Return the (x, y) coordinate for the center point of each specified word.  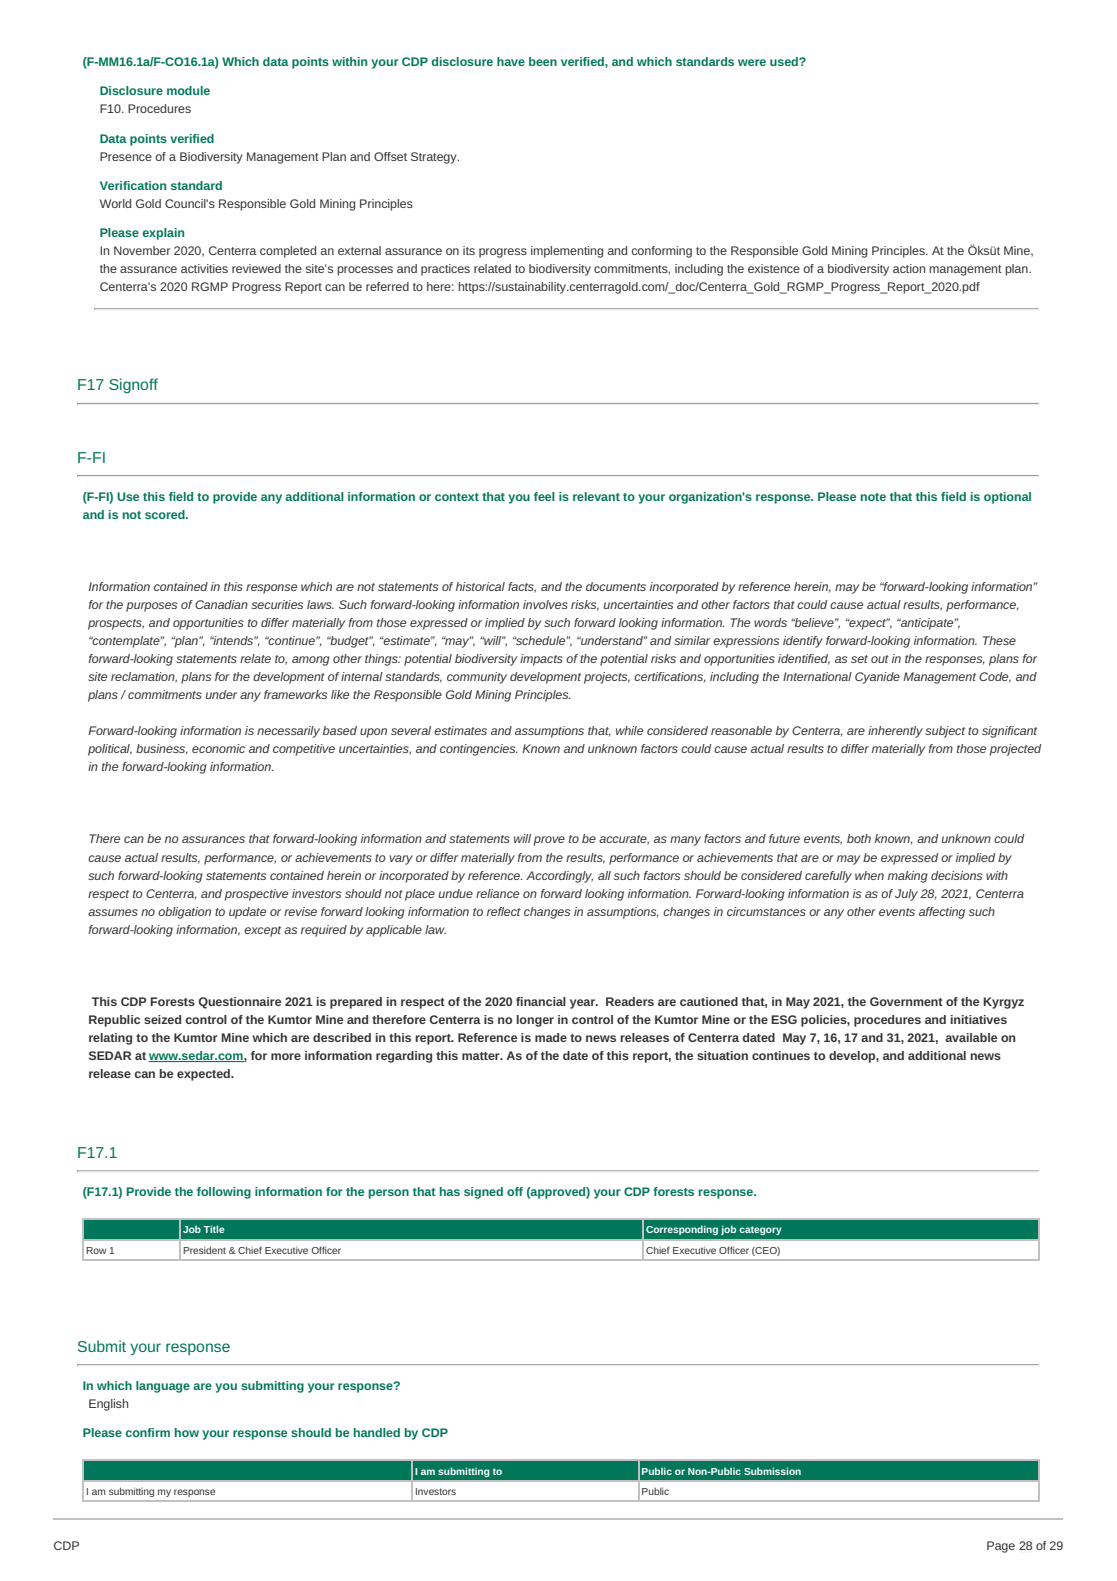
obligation (184, 913)
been (543, 61)
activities (204, 268)
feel (544, 496)
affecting (942, 913)
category (760, 1230)
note (873, 497)
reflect (504, 911)
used (785, 61)
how (187, 1432)
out (880, 659)
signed (483, 1193)
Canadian (221, 604)
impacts (541, 660)
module (188, 90)
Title (214, 1229)
